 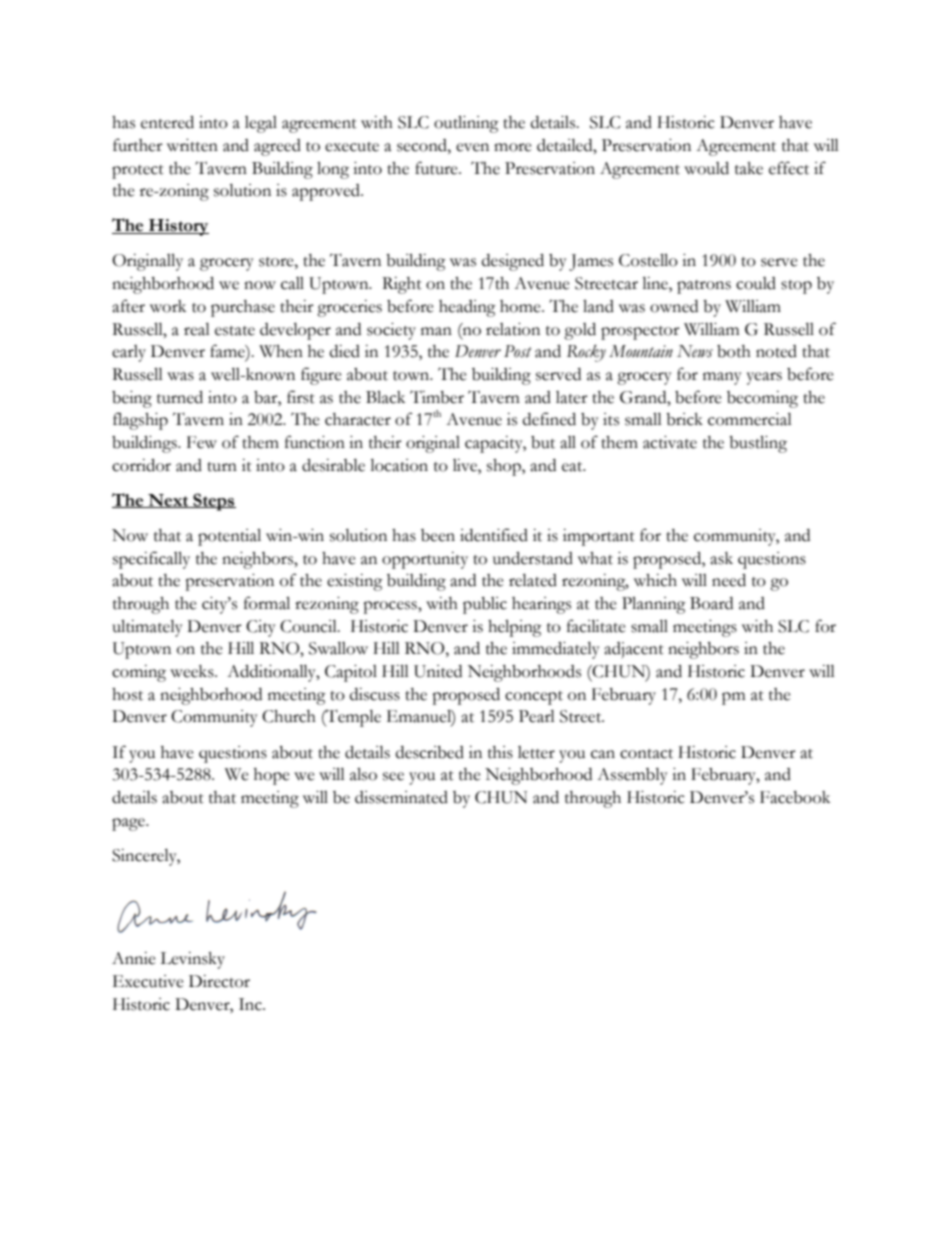 What do you see at coordinates (472, 147) in the screenshot?
I see `even` at bounding box center [472, 147].
